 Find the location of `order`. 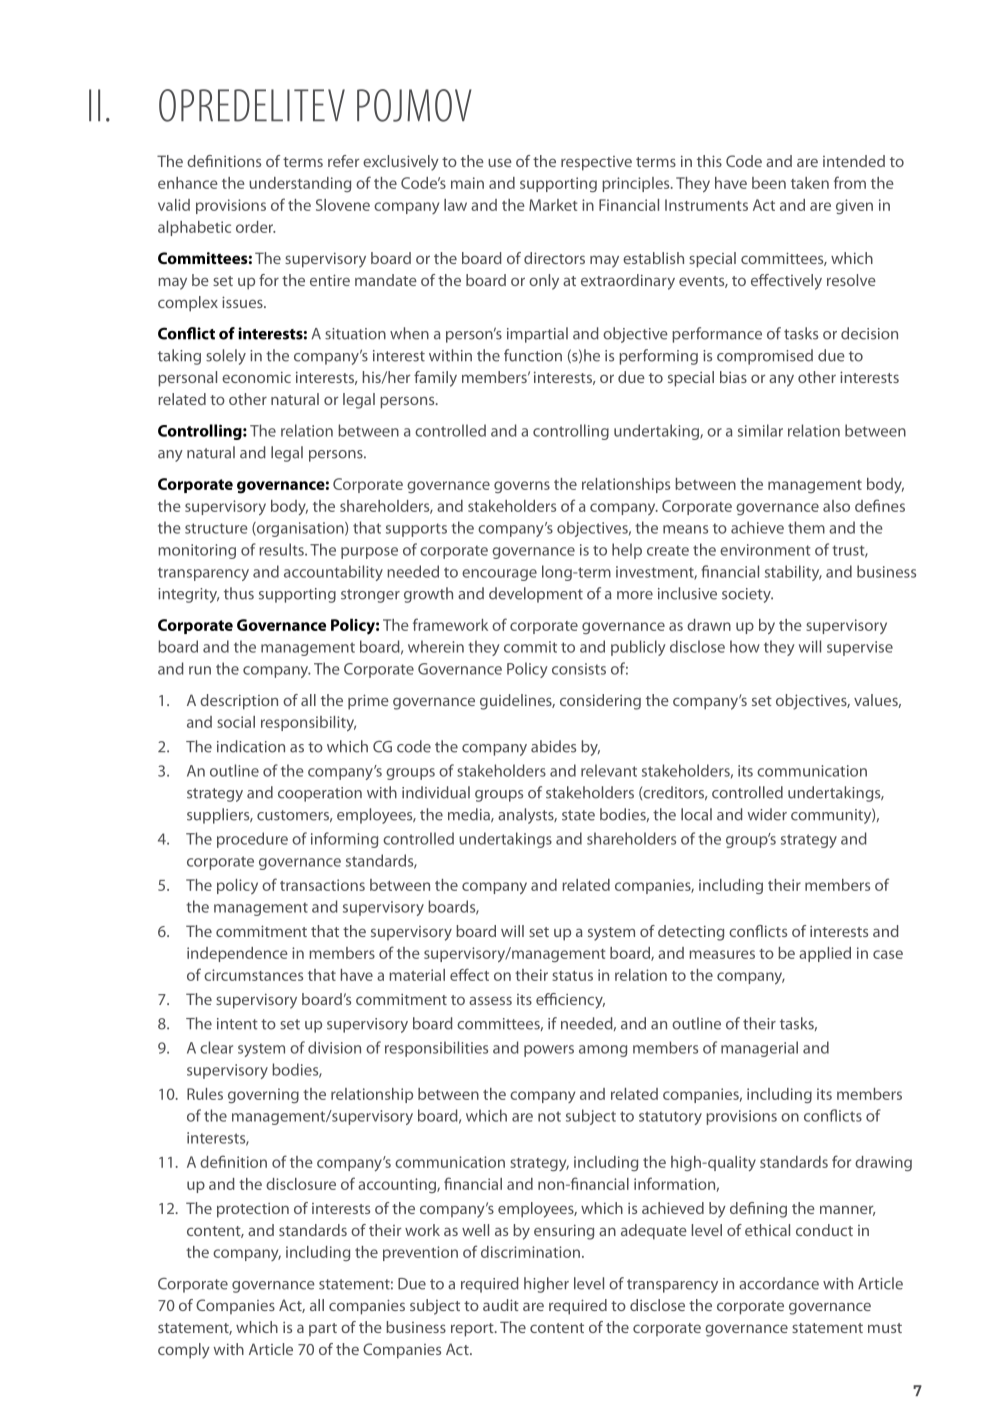

order is located at coordinates (255, 227).
